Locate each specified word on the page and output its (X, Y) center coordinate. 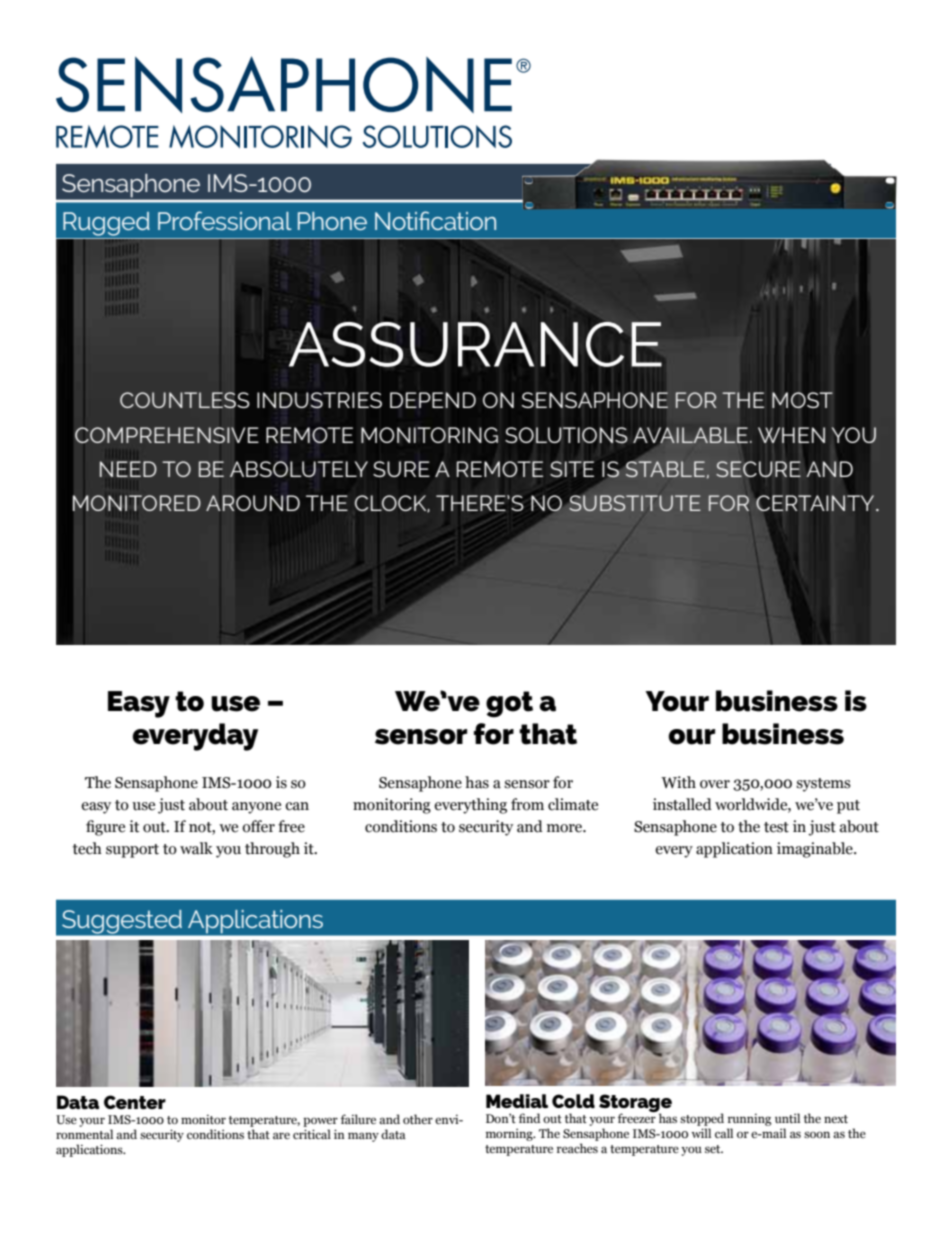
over (715, 784)
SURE (401, 469)
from (527, 804)
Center (135, 1102)
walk (196, 848)
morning (510, 1134)
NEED (128, 469)
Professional (225, 220)
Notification (435, 220)
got (509, 704)
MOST (802, 400)
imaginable (816, 850)
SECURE (758, 469)
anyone (256, 808)
